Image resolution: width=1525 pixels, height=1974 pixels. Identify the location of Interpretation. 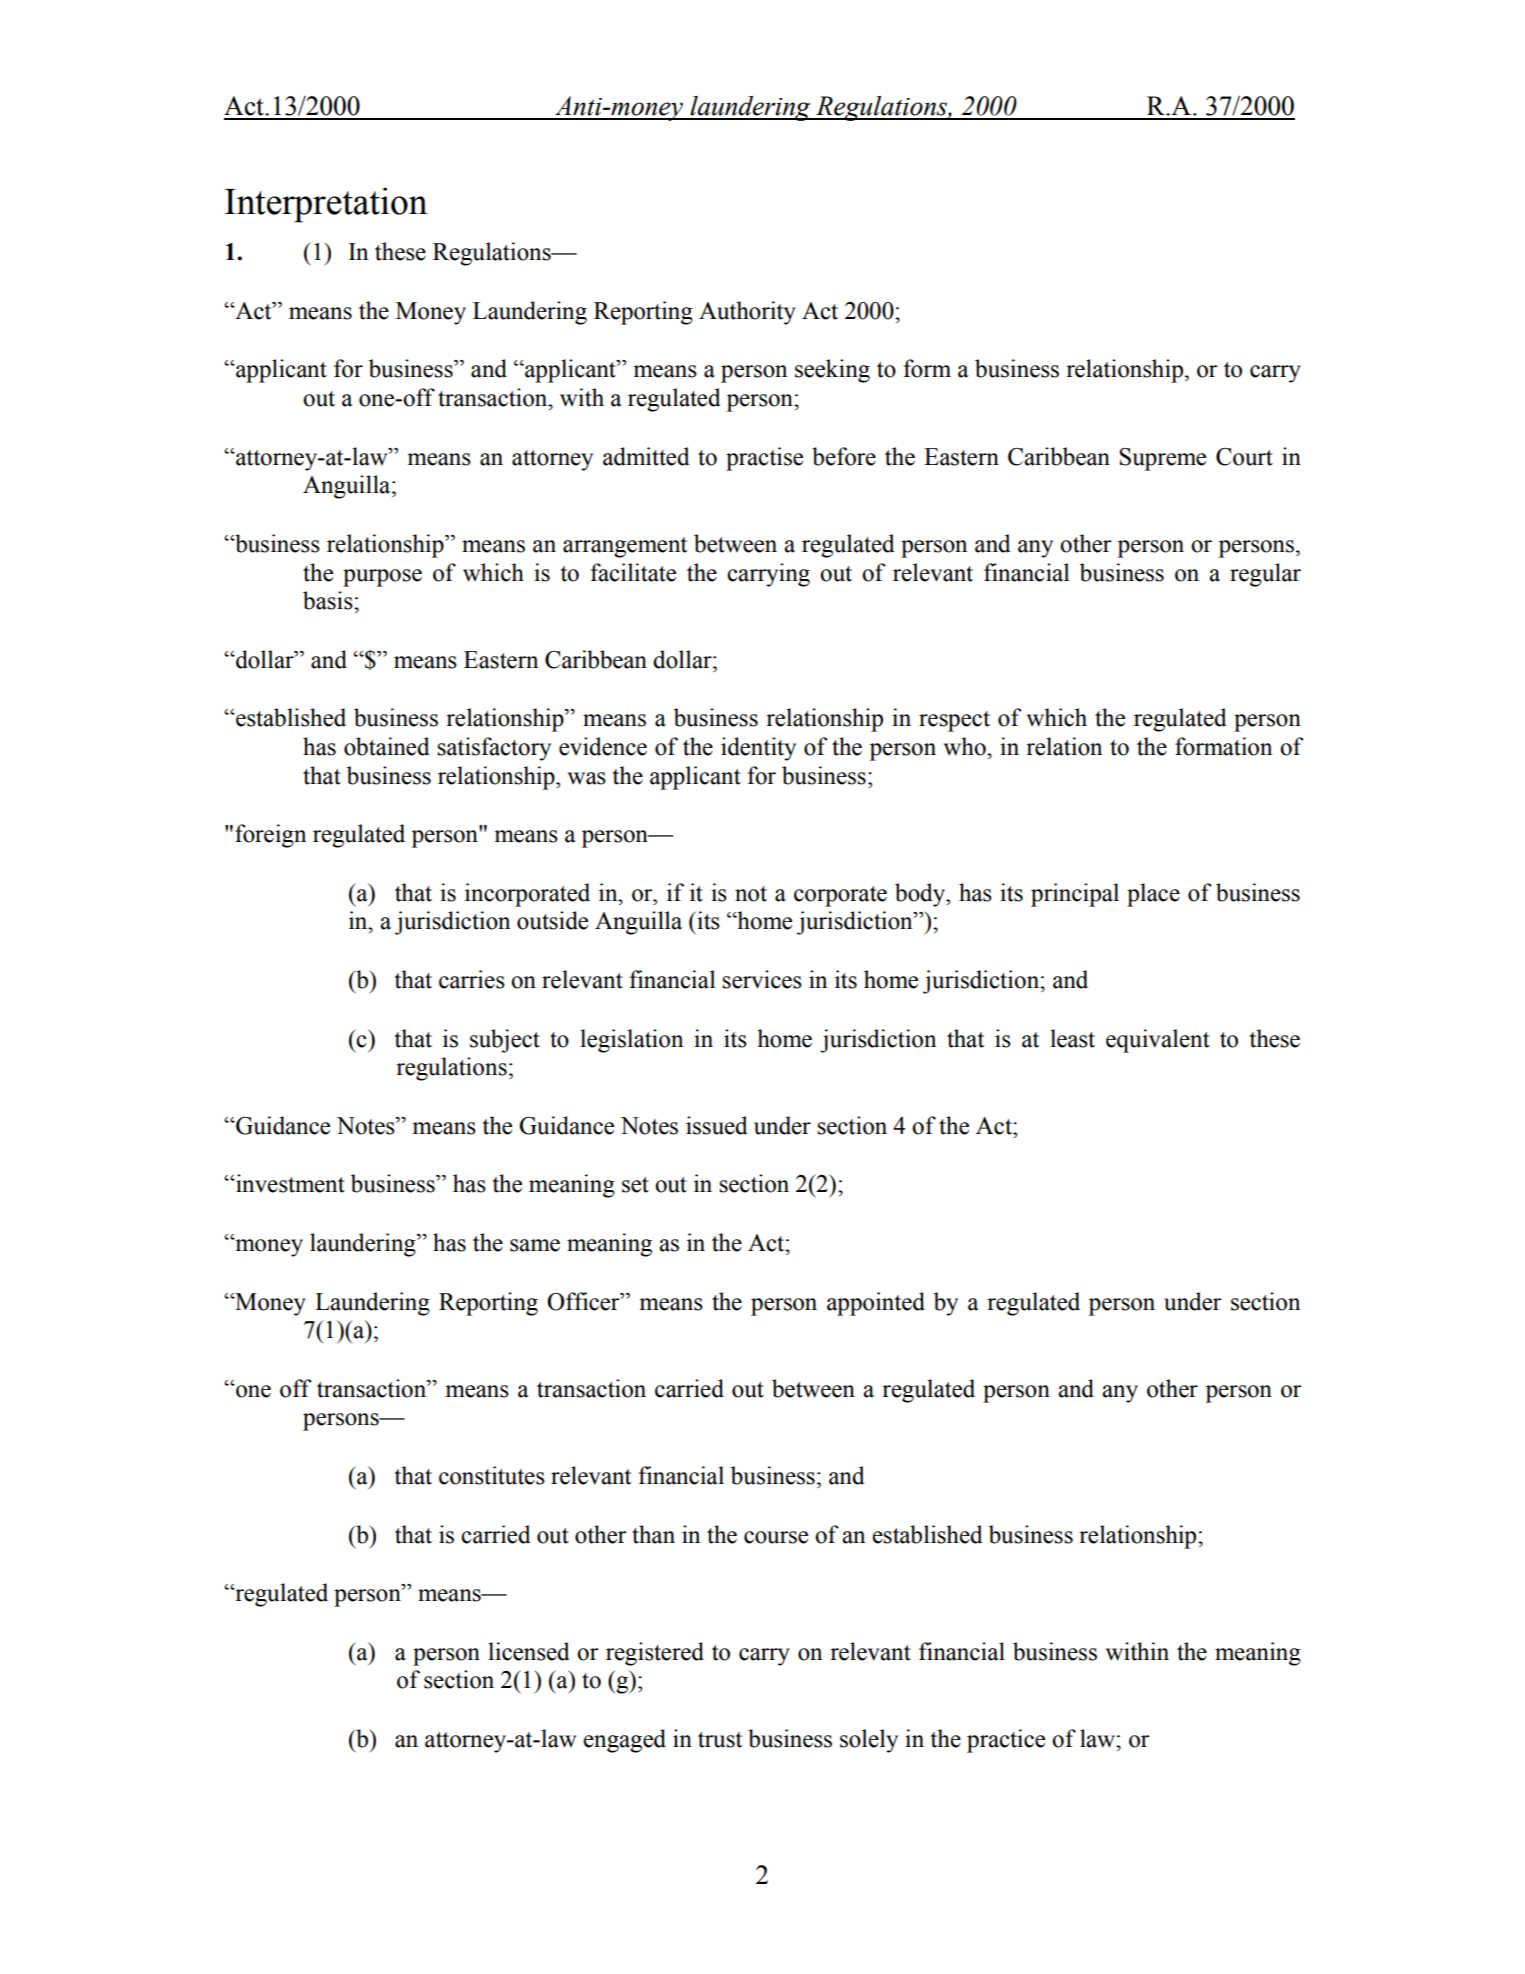
(326, 205).
